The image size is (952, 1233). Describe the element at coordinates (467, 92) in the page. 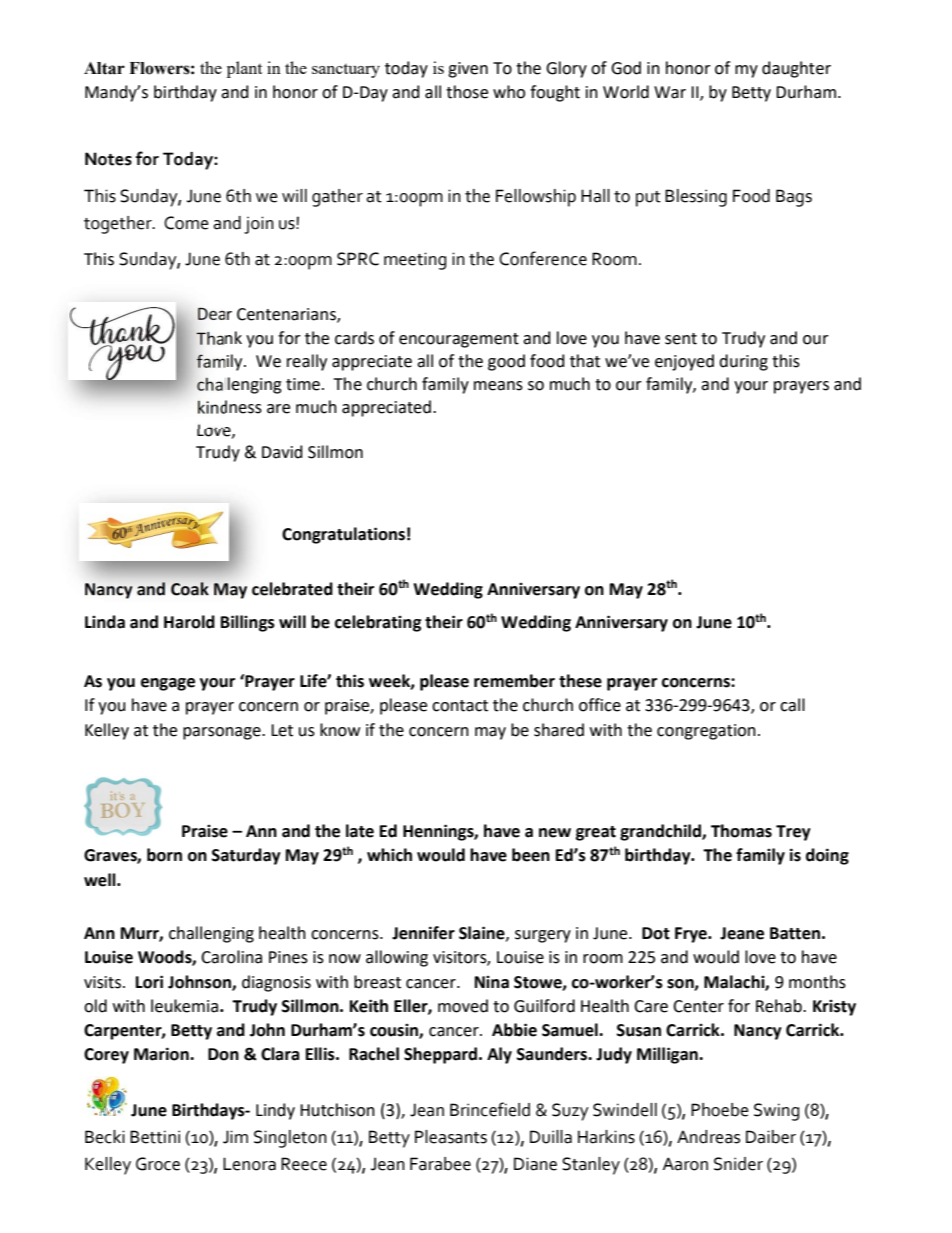

I see `those` at that location.
